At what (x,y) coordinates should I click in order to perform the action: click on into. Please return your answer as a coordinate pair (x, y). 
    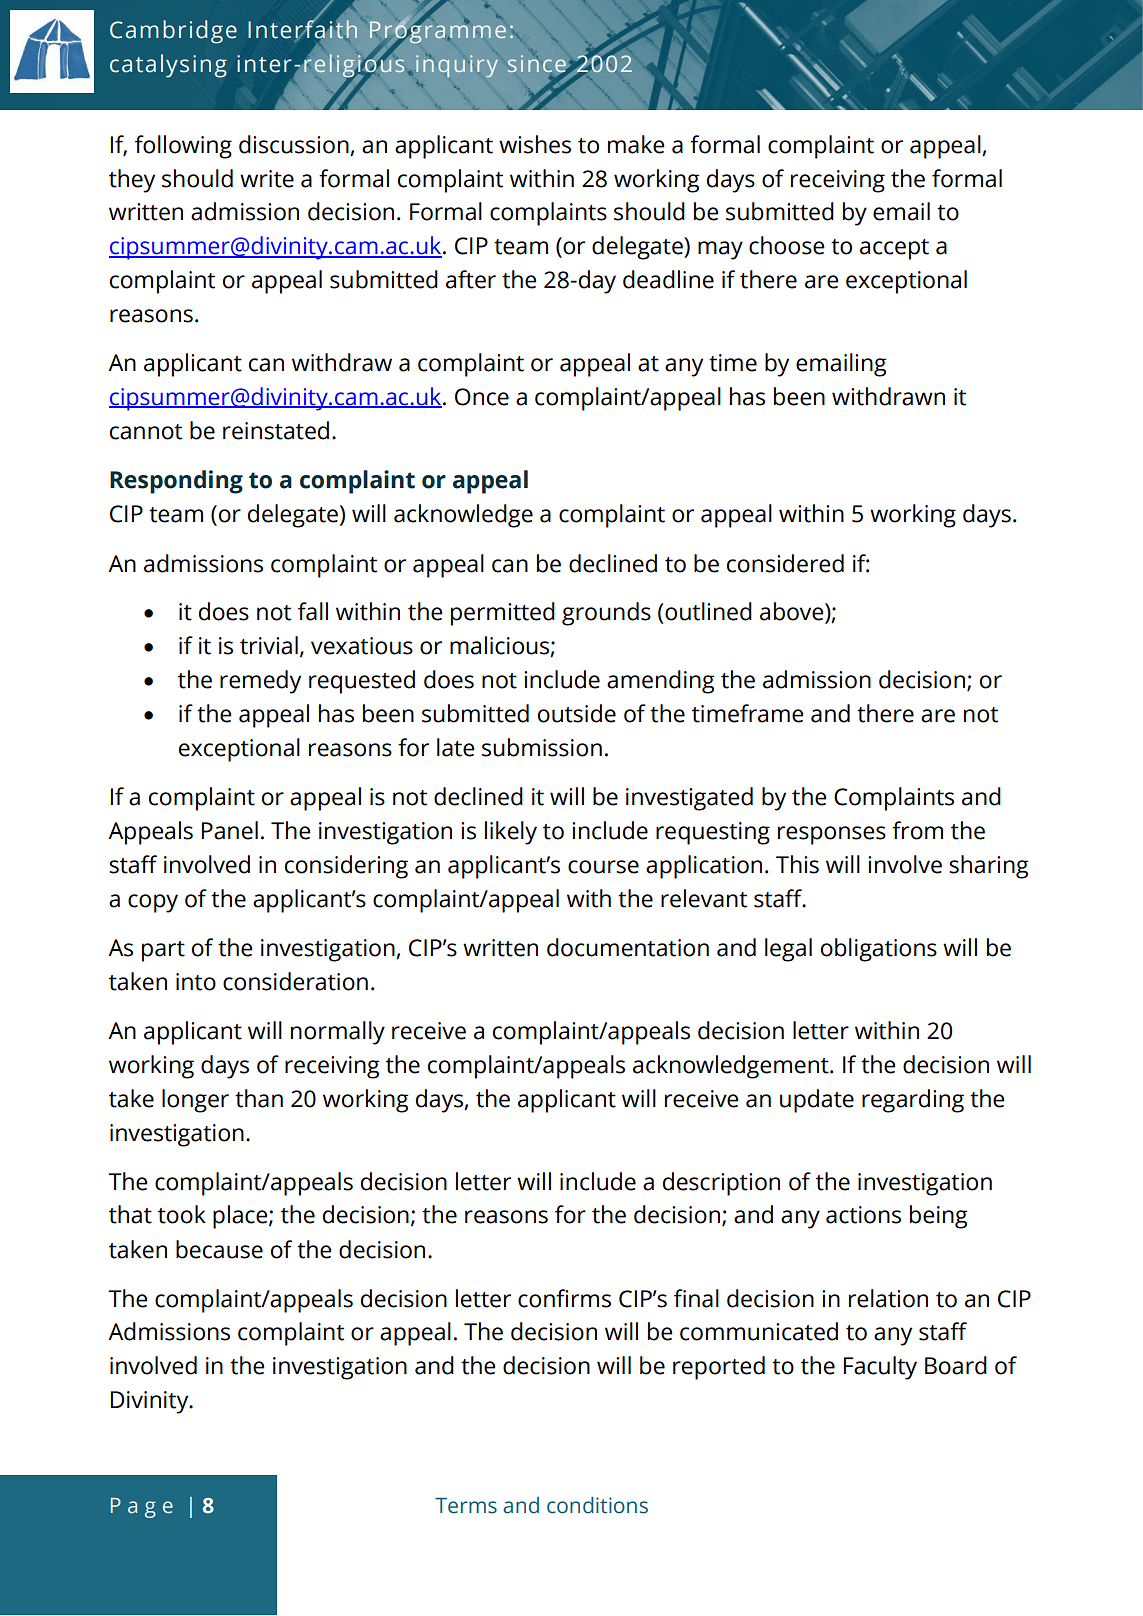
    Looking at the image, I should click on (196, 982).
